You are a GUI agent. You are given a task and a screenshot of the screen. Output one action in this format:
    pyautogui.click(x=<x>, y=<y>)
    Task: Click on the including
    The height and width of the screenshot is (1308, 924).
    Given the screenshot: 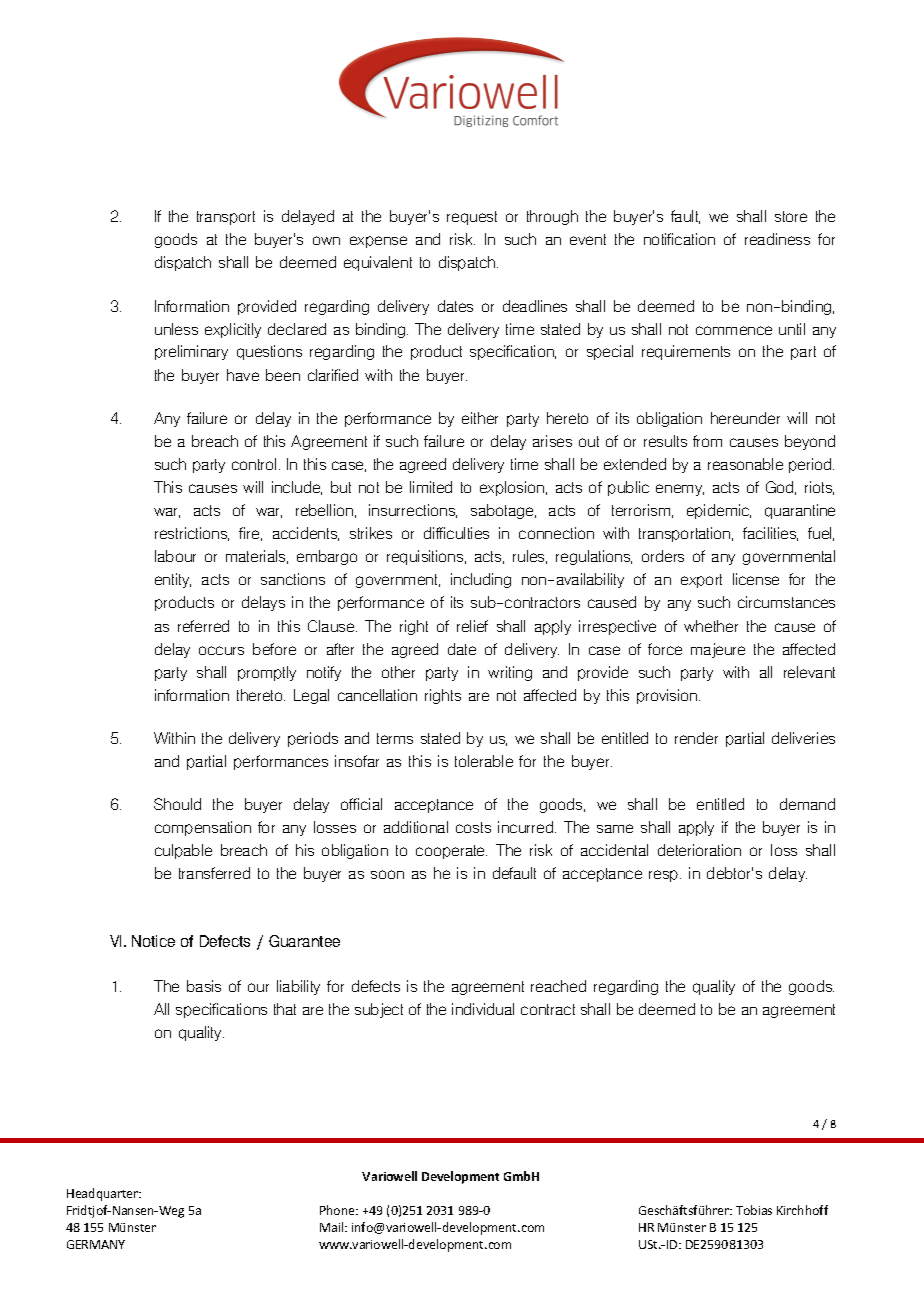 What is the action you would take?
    pyautogui.click(x=481, y=580)
